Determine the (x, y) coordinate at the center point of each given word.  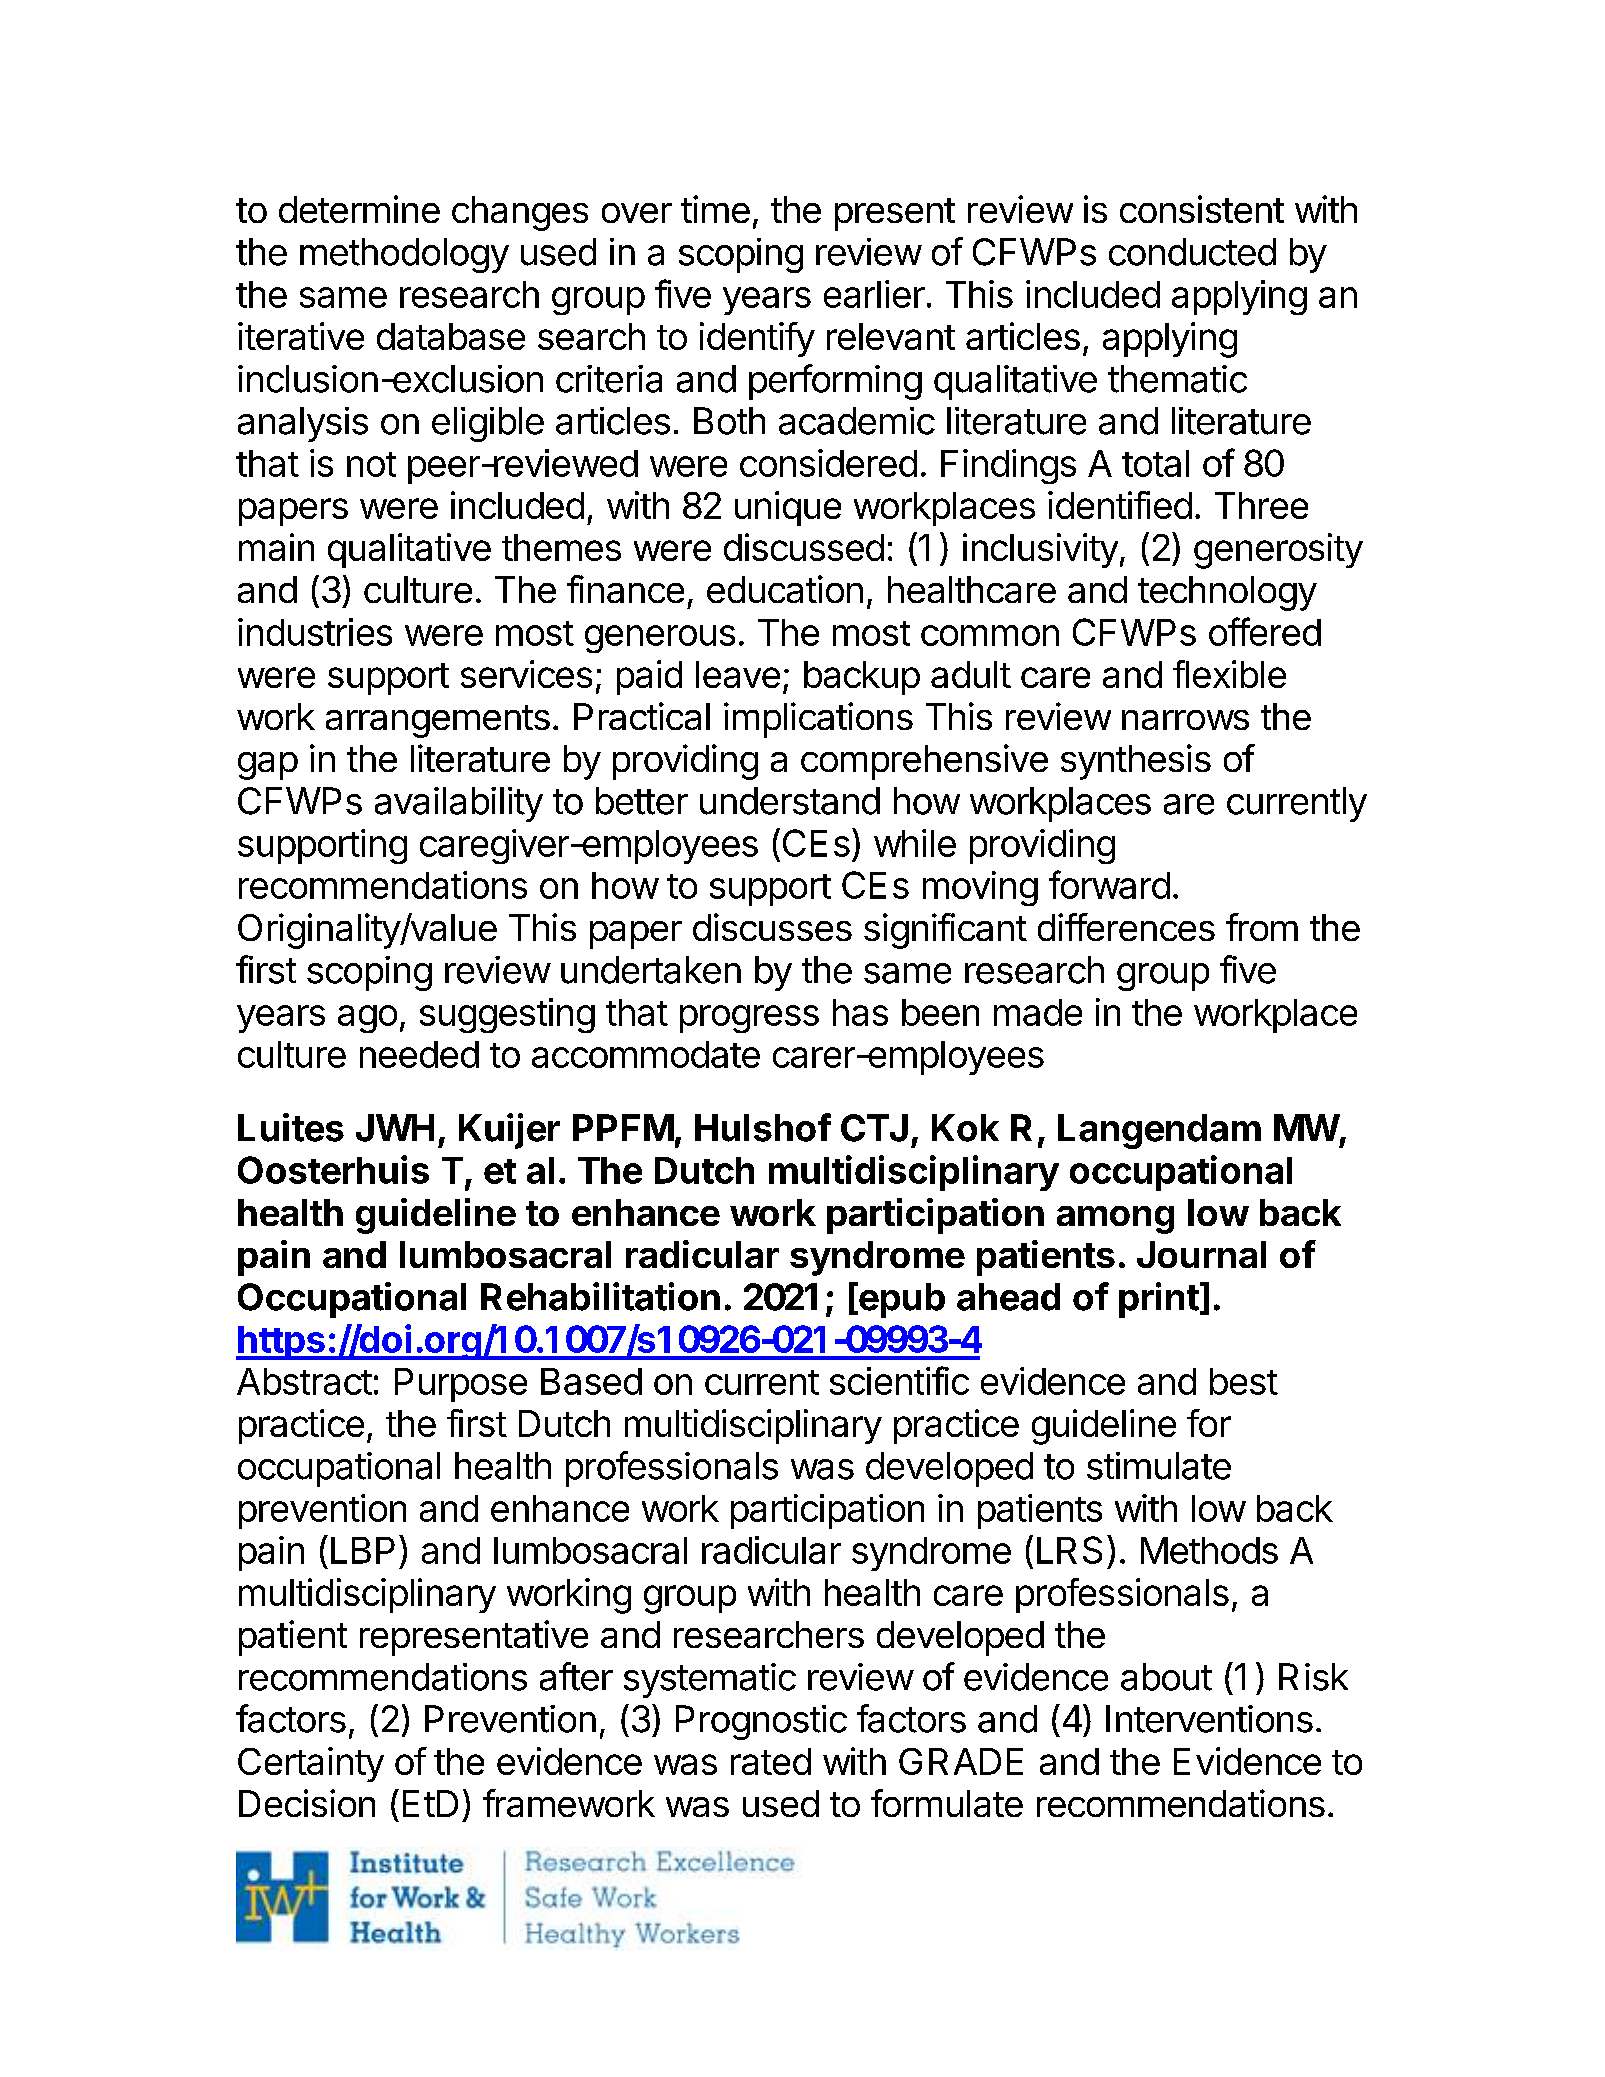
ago (367, 1019)
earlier (874, 294)
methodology (404, 255)
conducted (1192, 252)
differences (1126, 927)
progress (749, 1019)
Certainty (311, 1764)
